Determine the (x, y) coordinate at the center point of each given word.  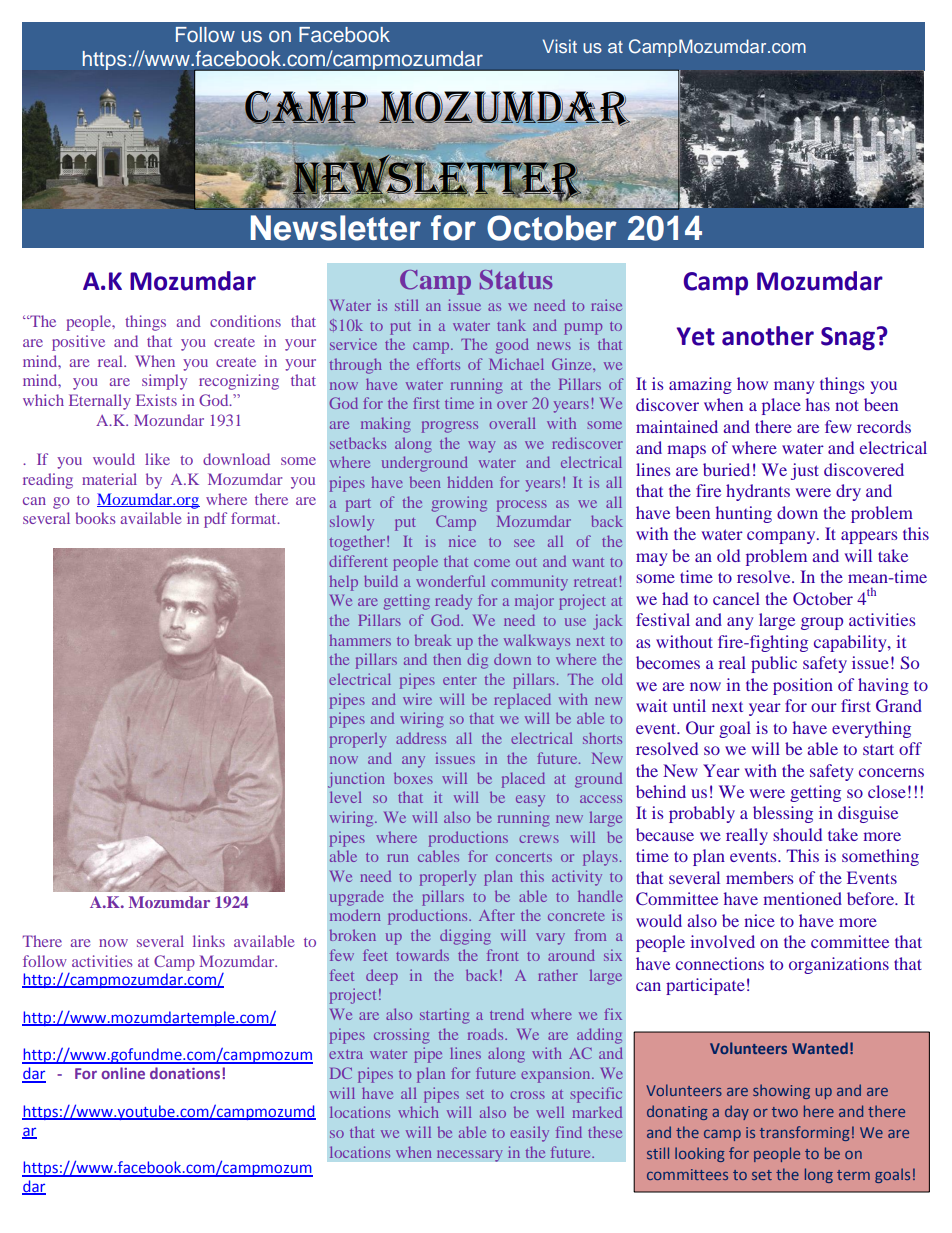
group (822, 623)
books (95, 518)
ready (453, 602)
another (768, 336)
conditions (245, 321)
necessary (470, 1156)
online (123, 1073)
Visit (560, 46)
